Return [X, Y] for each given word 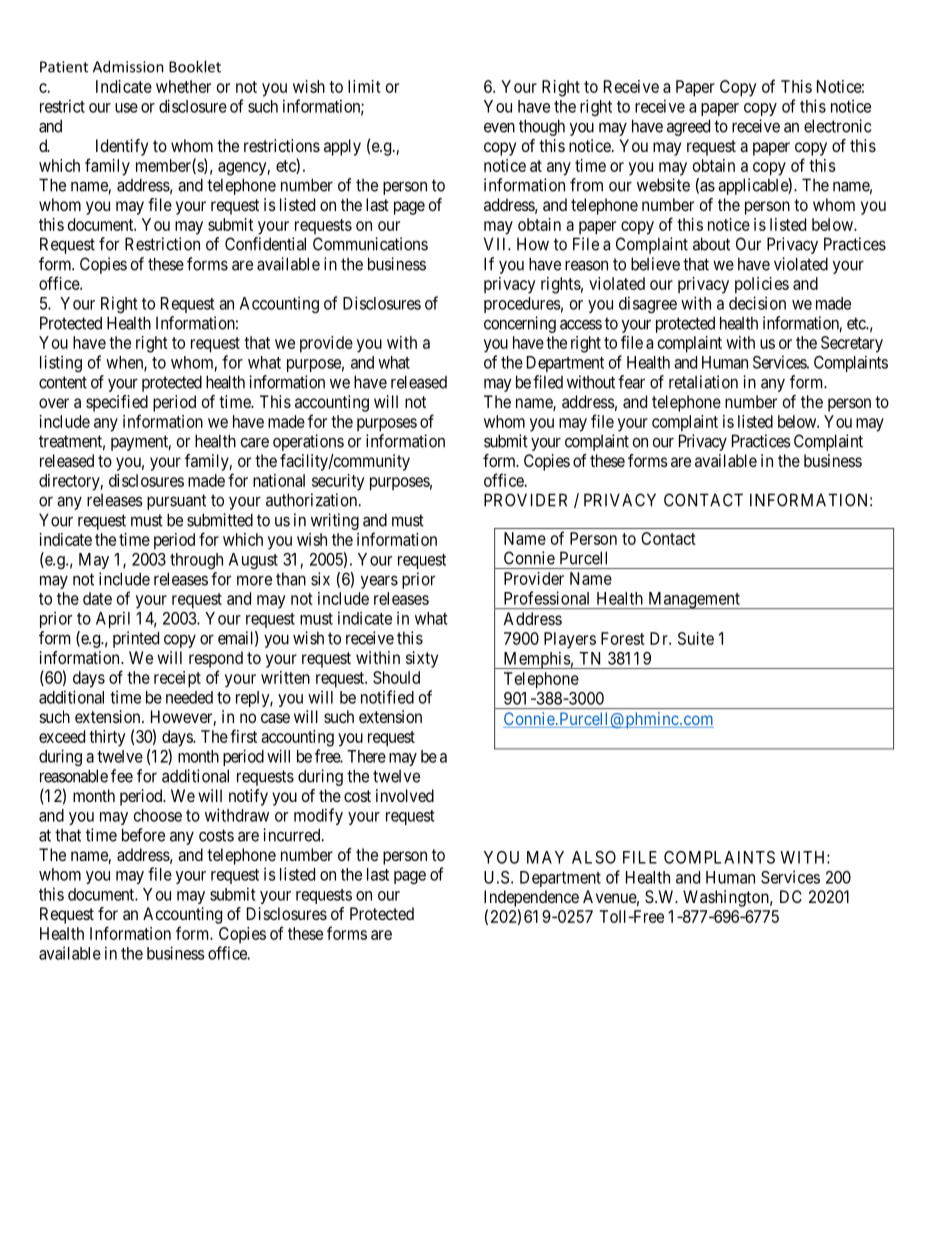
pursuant [176, 502]
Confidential [265, 244]
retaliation [703, 382]
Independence [531, 898]
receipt [177, 679]
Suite [696, 638]
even [499, 127]
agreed [688, 127]
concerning [520, 324]
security [338, 482]
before [143, 835]
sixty [422, 659]
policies [762, 285]
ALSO [594, 857]
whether [183, 86]
